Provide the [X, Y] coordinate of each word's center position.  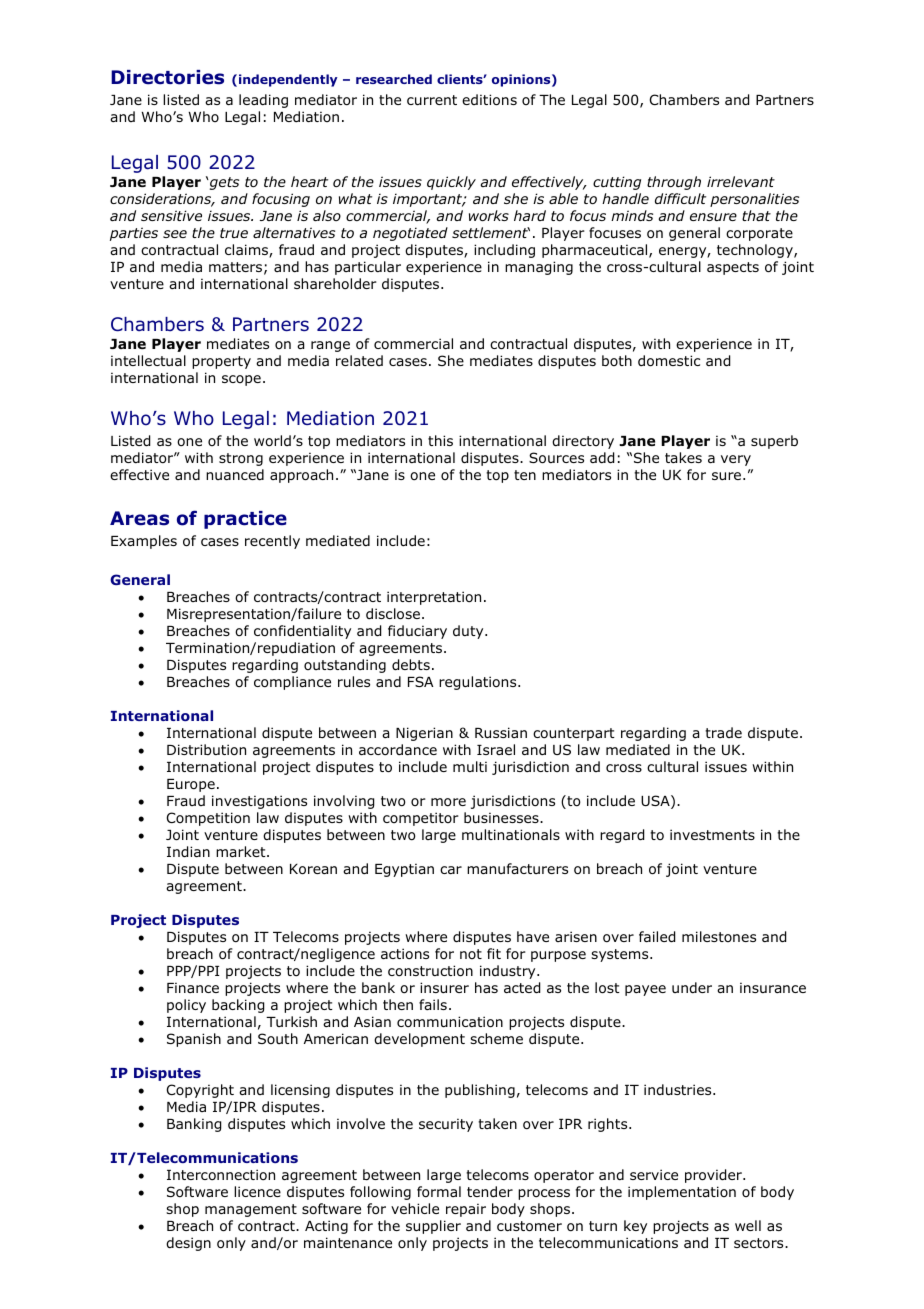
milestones [719, 936]
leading [263, 101]
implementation [682, 1193]
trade [723, 732]
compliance [292, 683]
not [471, 954]
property [221, 362]
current [432, 100]
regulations [479, 683]
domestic [669, 361]
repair [466, 1210]
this [440, 440]
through [674, 183]
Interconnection [221, 1175]
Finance [193, 987]
